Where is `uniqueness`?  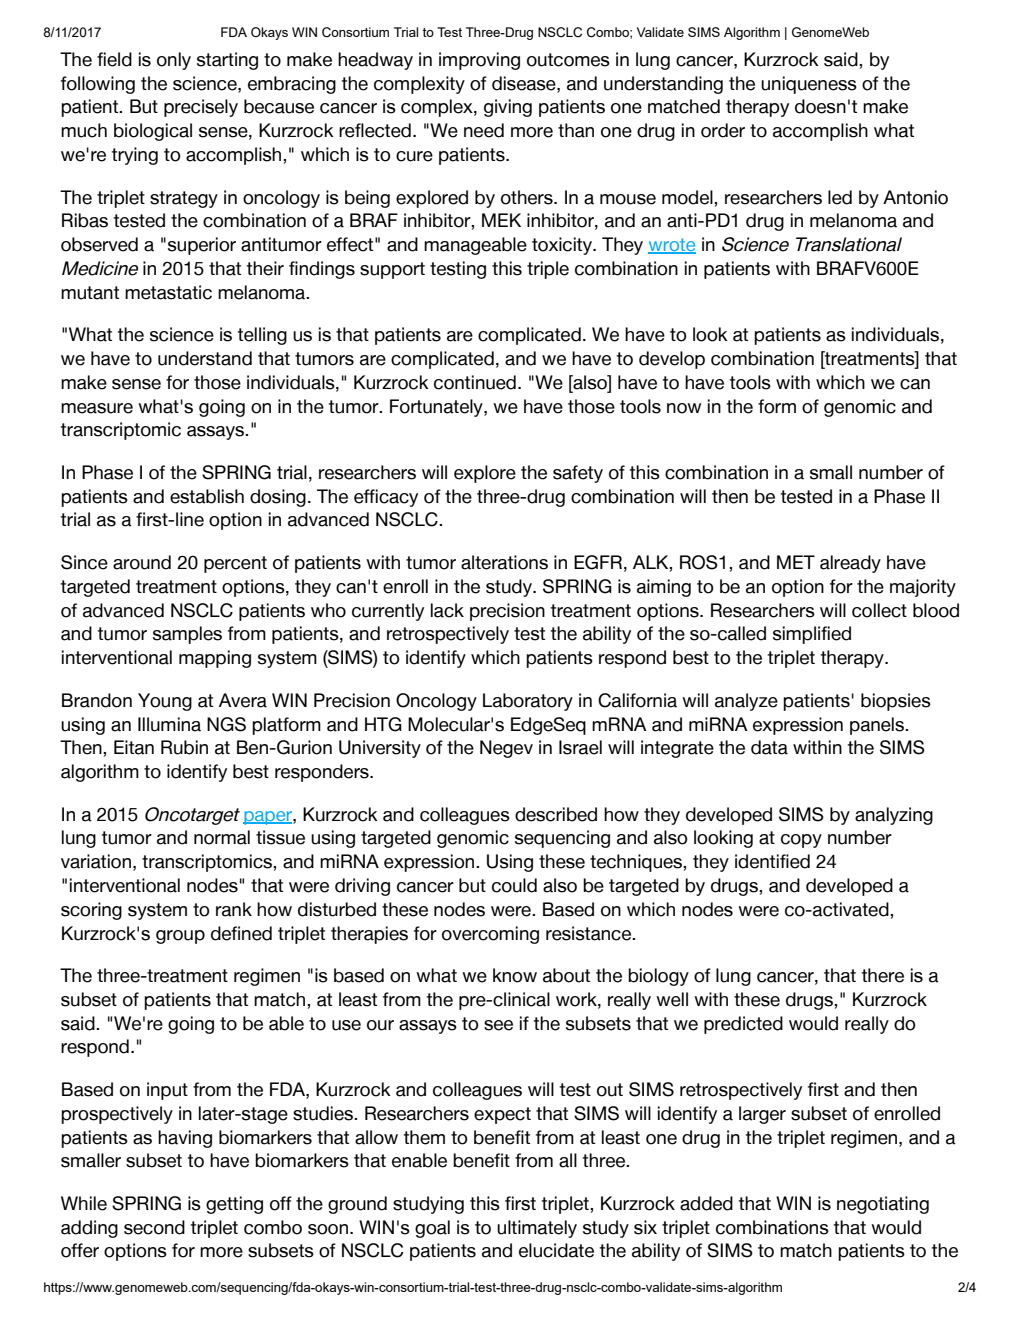
uniqueness is located at coordinates (809, 85).
